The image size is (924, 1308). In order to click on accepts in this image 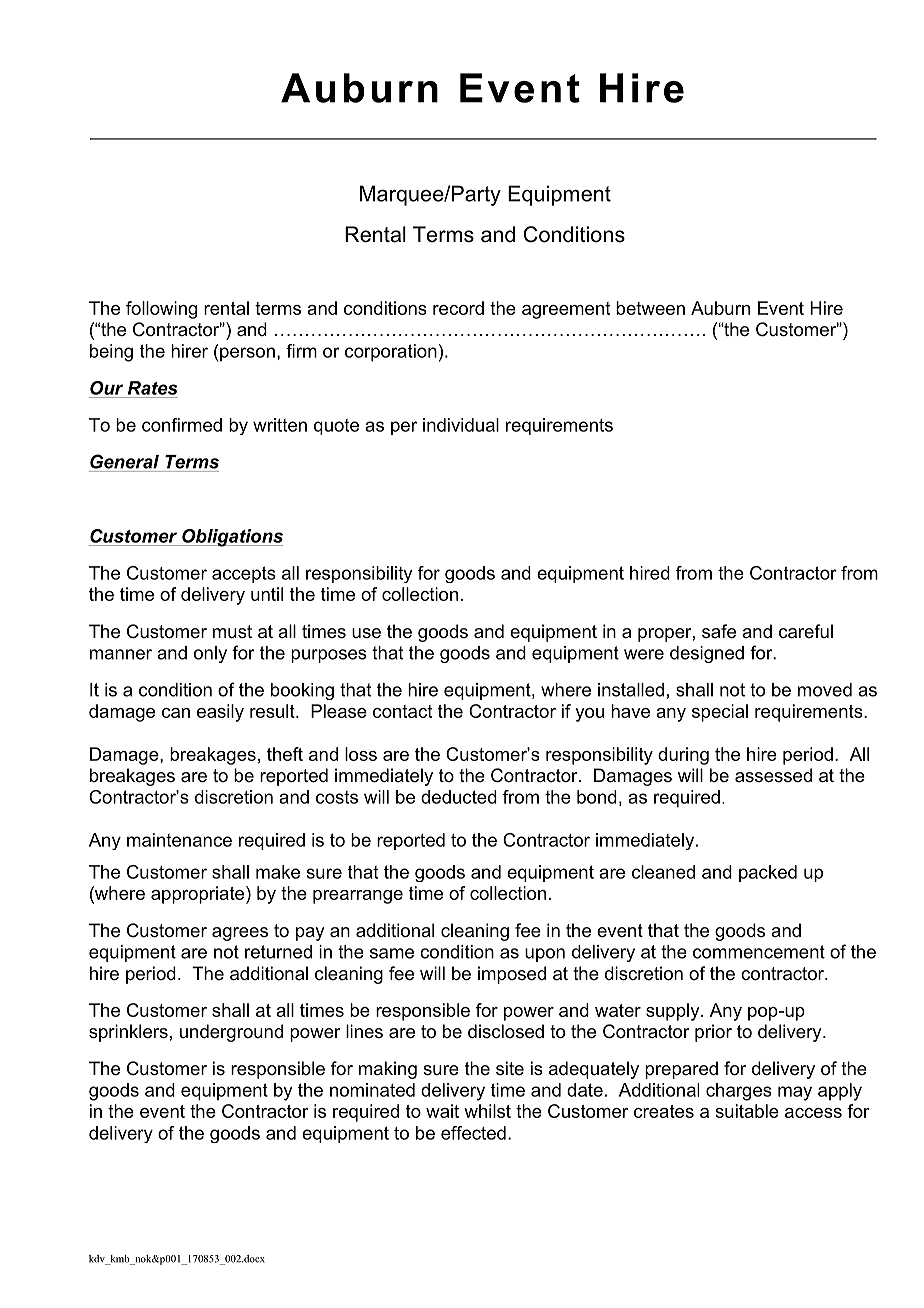, I will do `click(244, 574)`.
